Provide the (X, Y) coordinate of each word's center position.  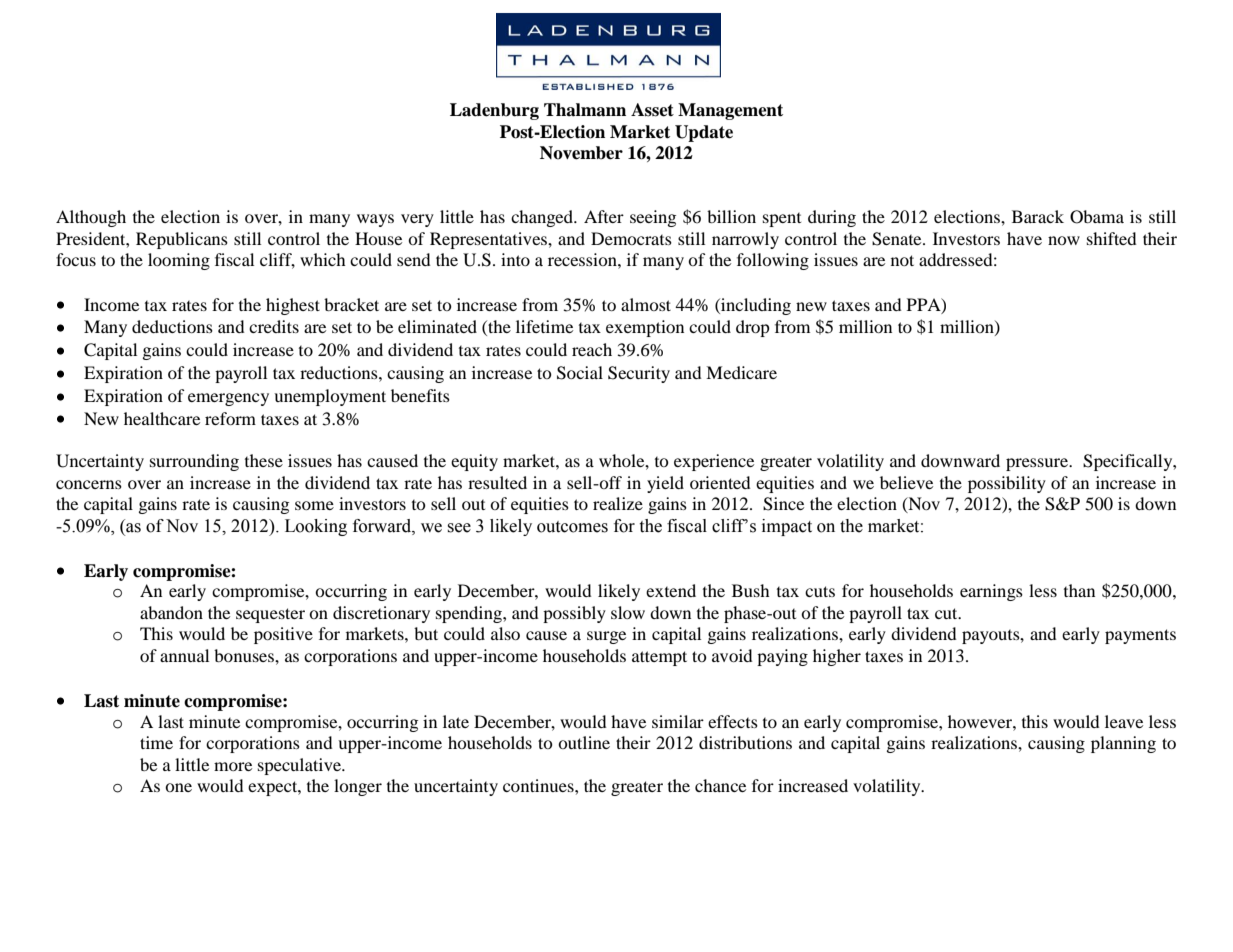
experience (714, 462)
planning (1123, 744)
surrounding (194, 462)
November (581, 153)
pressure (1038, 464)
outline (584, 742)
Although (91, 218)
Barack (1038, 216)
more (233, 766)
